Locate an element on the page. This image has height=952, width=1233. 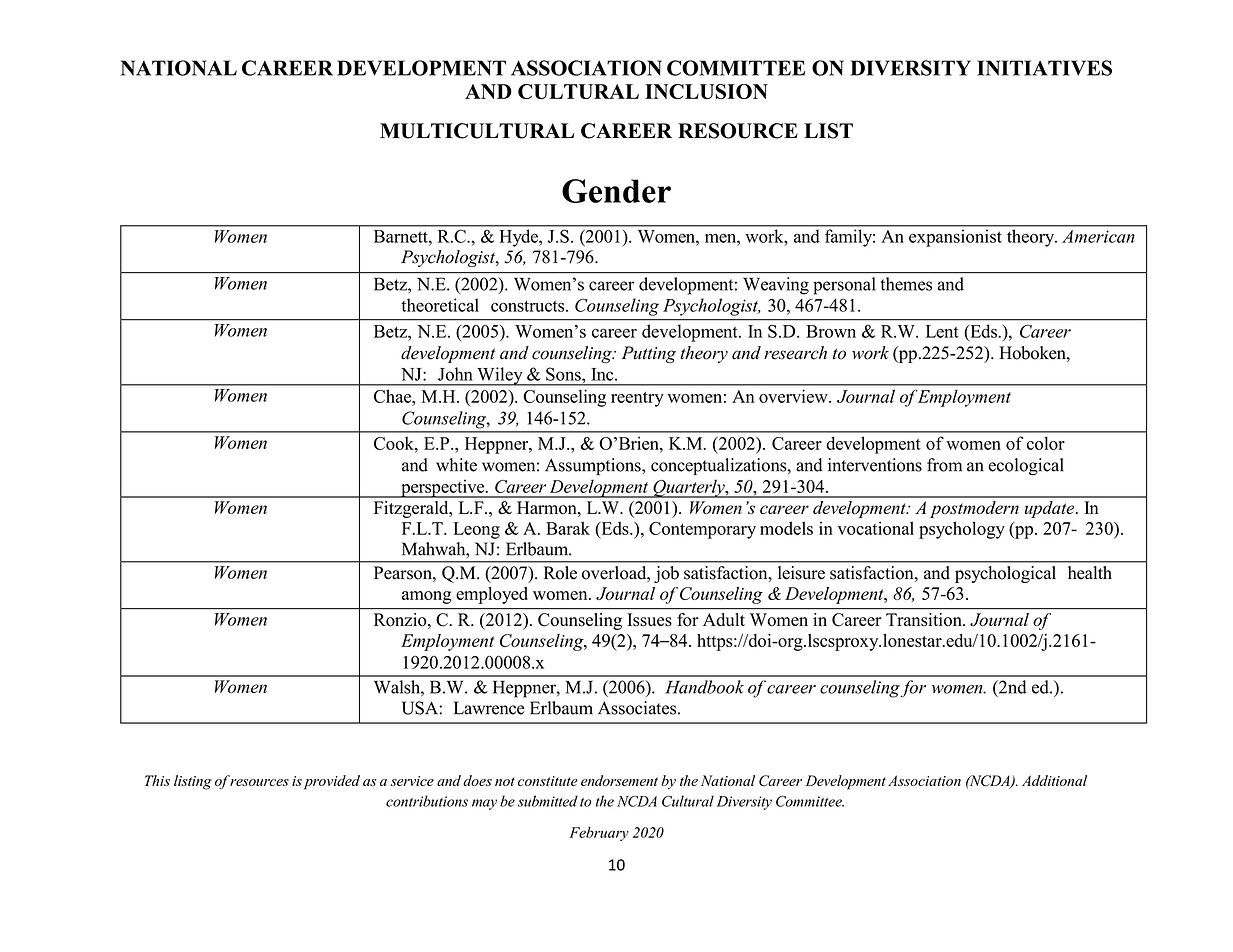
INITIATIVES is located at coordinates (1044, 68).
